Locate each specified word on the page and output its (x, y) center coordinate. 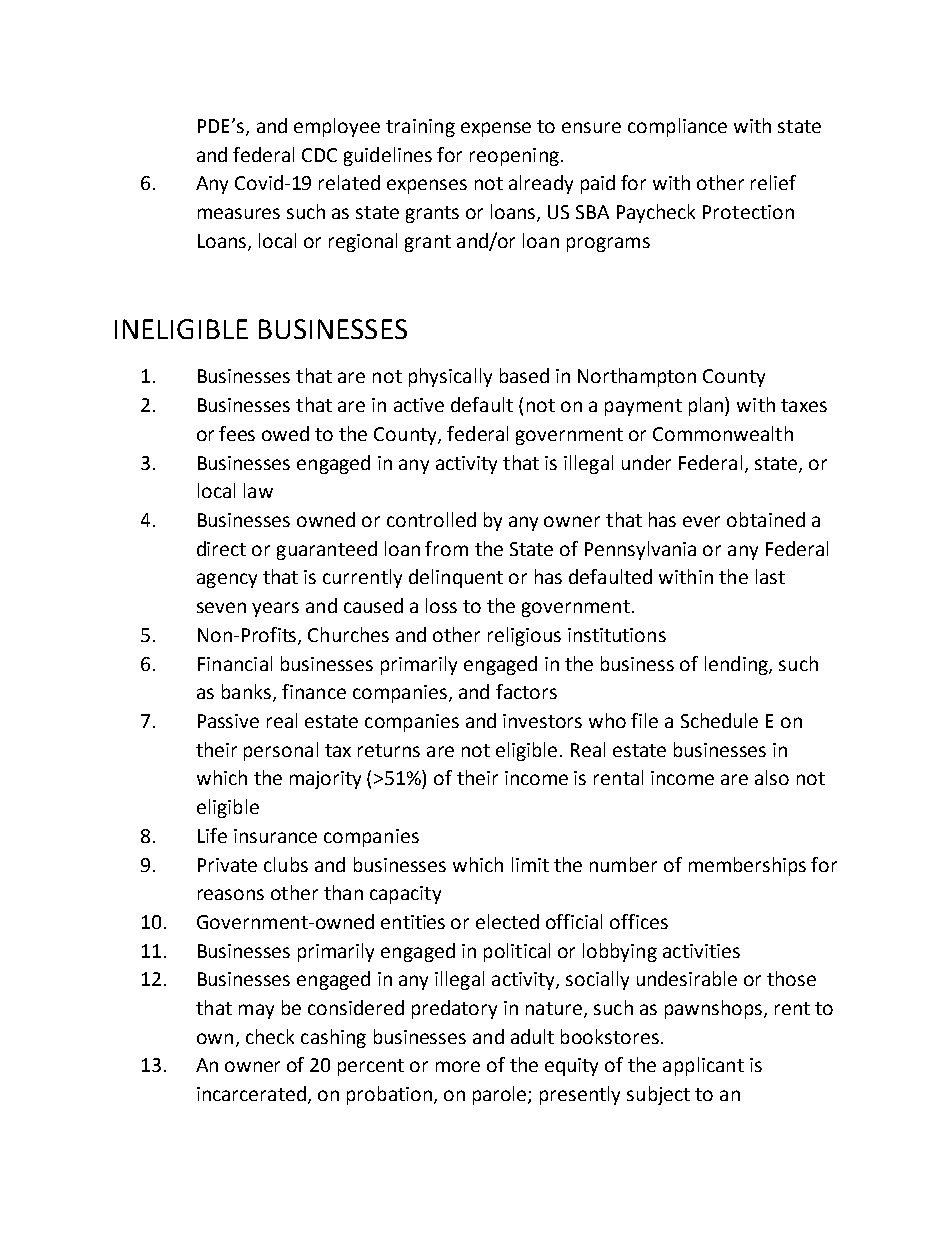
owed (285, 433)
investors (542, 721)
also (772, 777)
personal (281, 751)
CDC (319, 155)
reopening (514, 157)
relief (773, 182)
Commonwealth (723, 433)
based (524, 375)
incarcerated (251, 1093)
